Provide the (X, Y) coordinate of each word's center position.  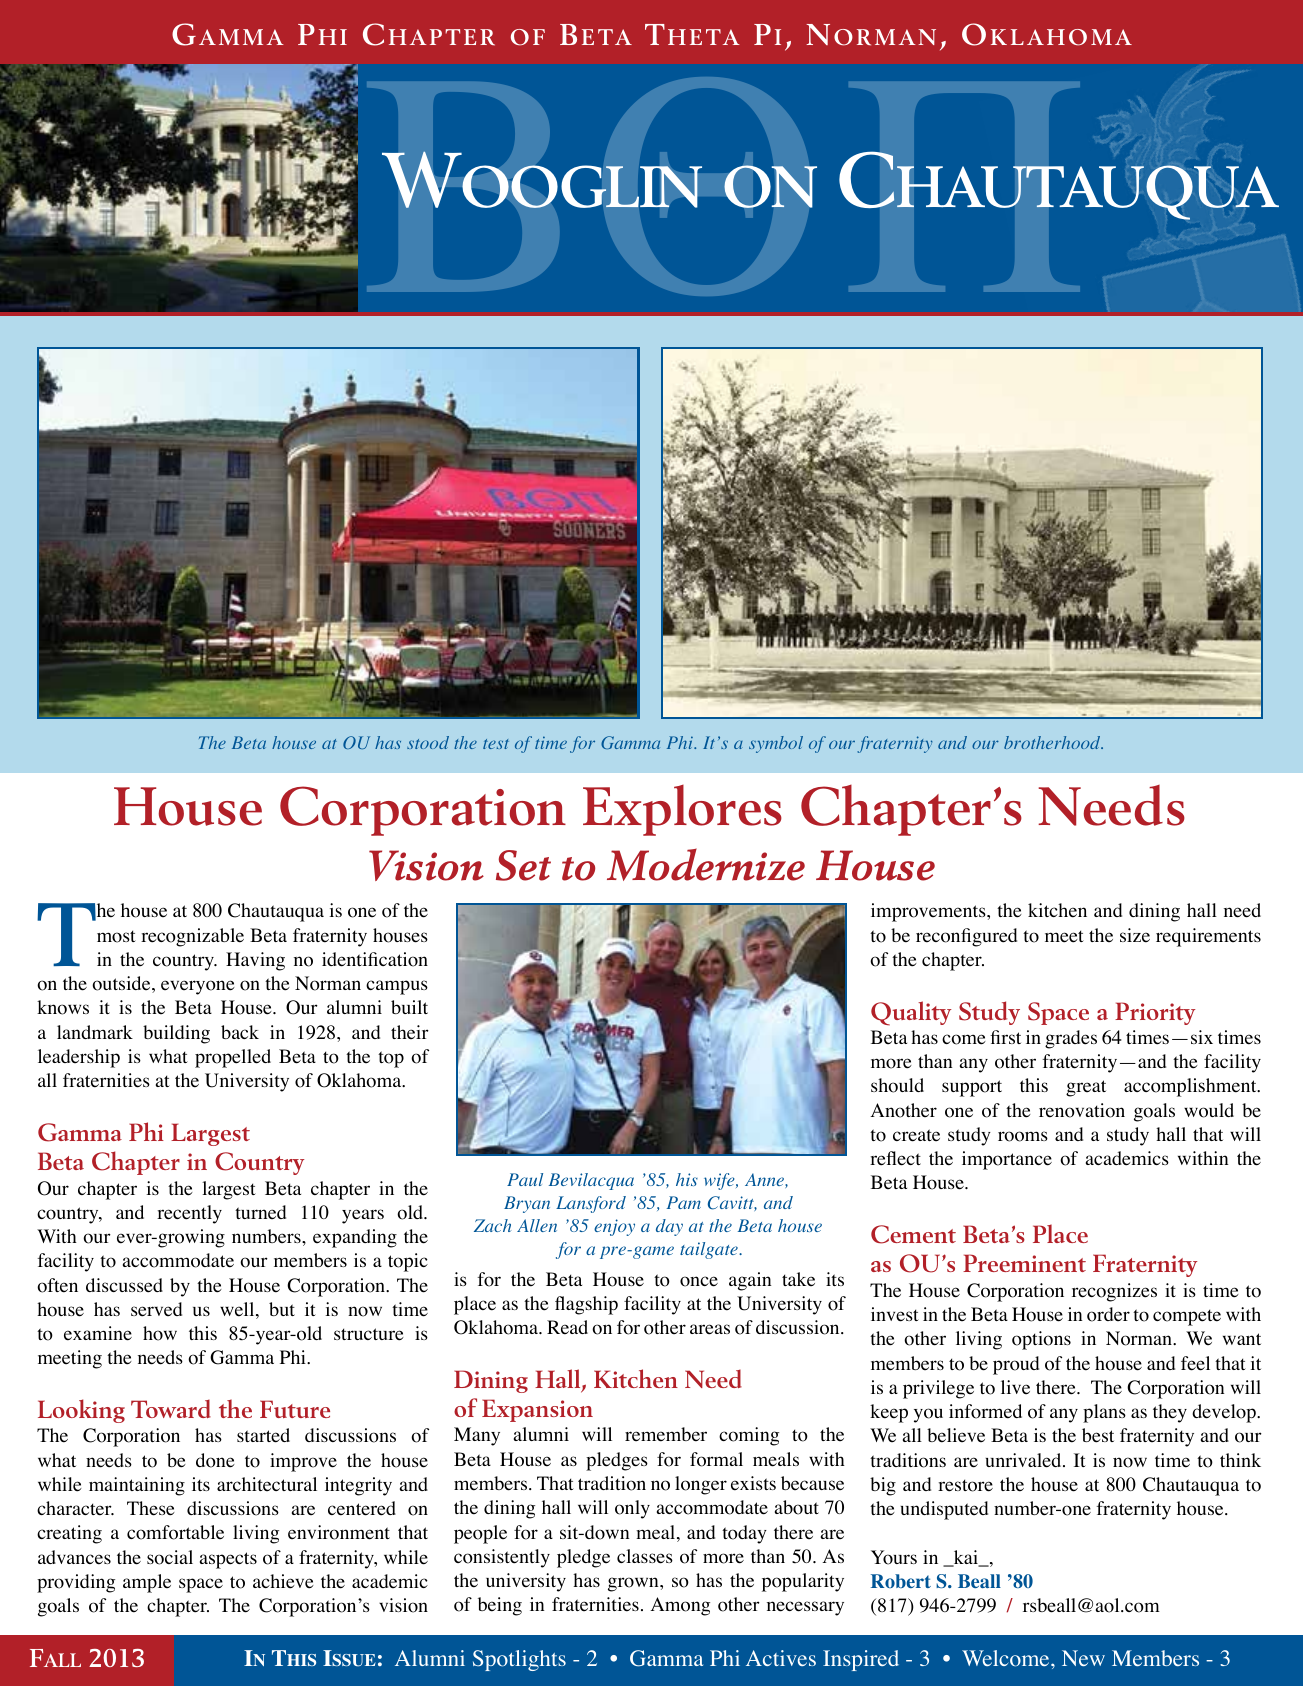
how (160, 1333)
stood (428, 742)
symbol (776, 744)
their (410, 1032)
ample (147, 1583)
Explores (682, 810)
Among (680, 1606)
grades (1071, 1039)
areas (710, 1329)
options (1041, 1340)
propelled (233, 1058)
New (1083, 1658)
